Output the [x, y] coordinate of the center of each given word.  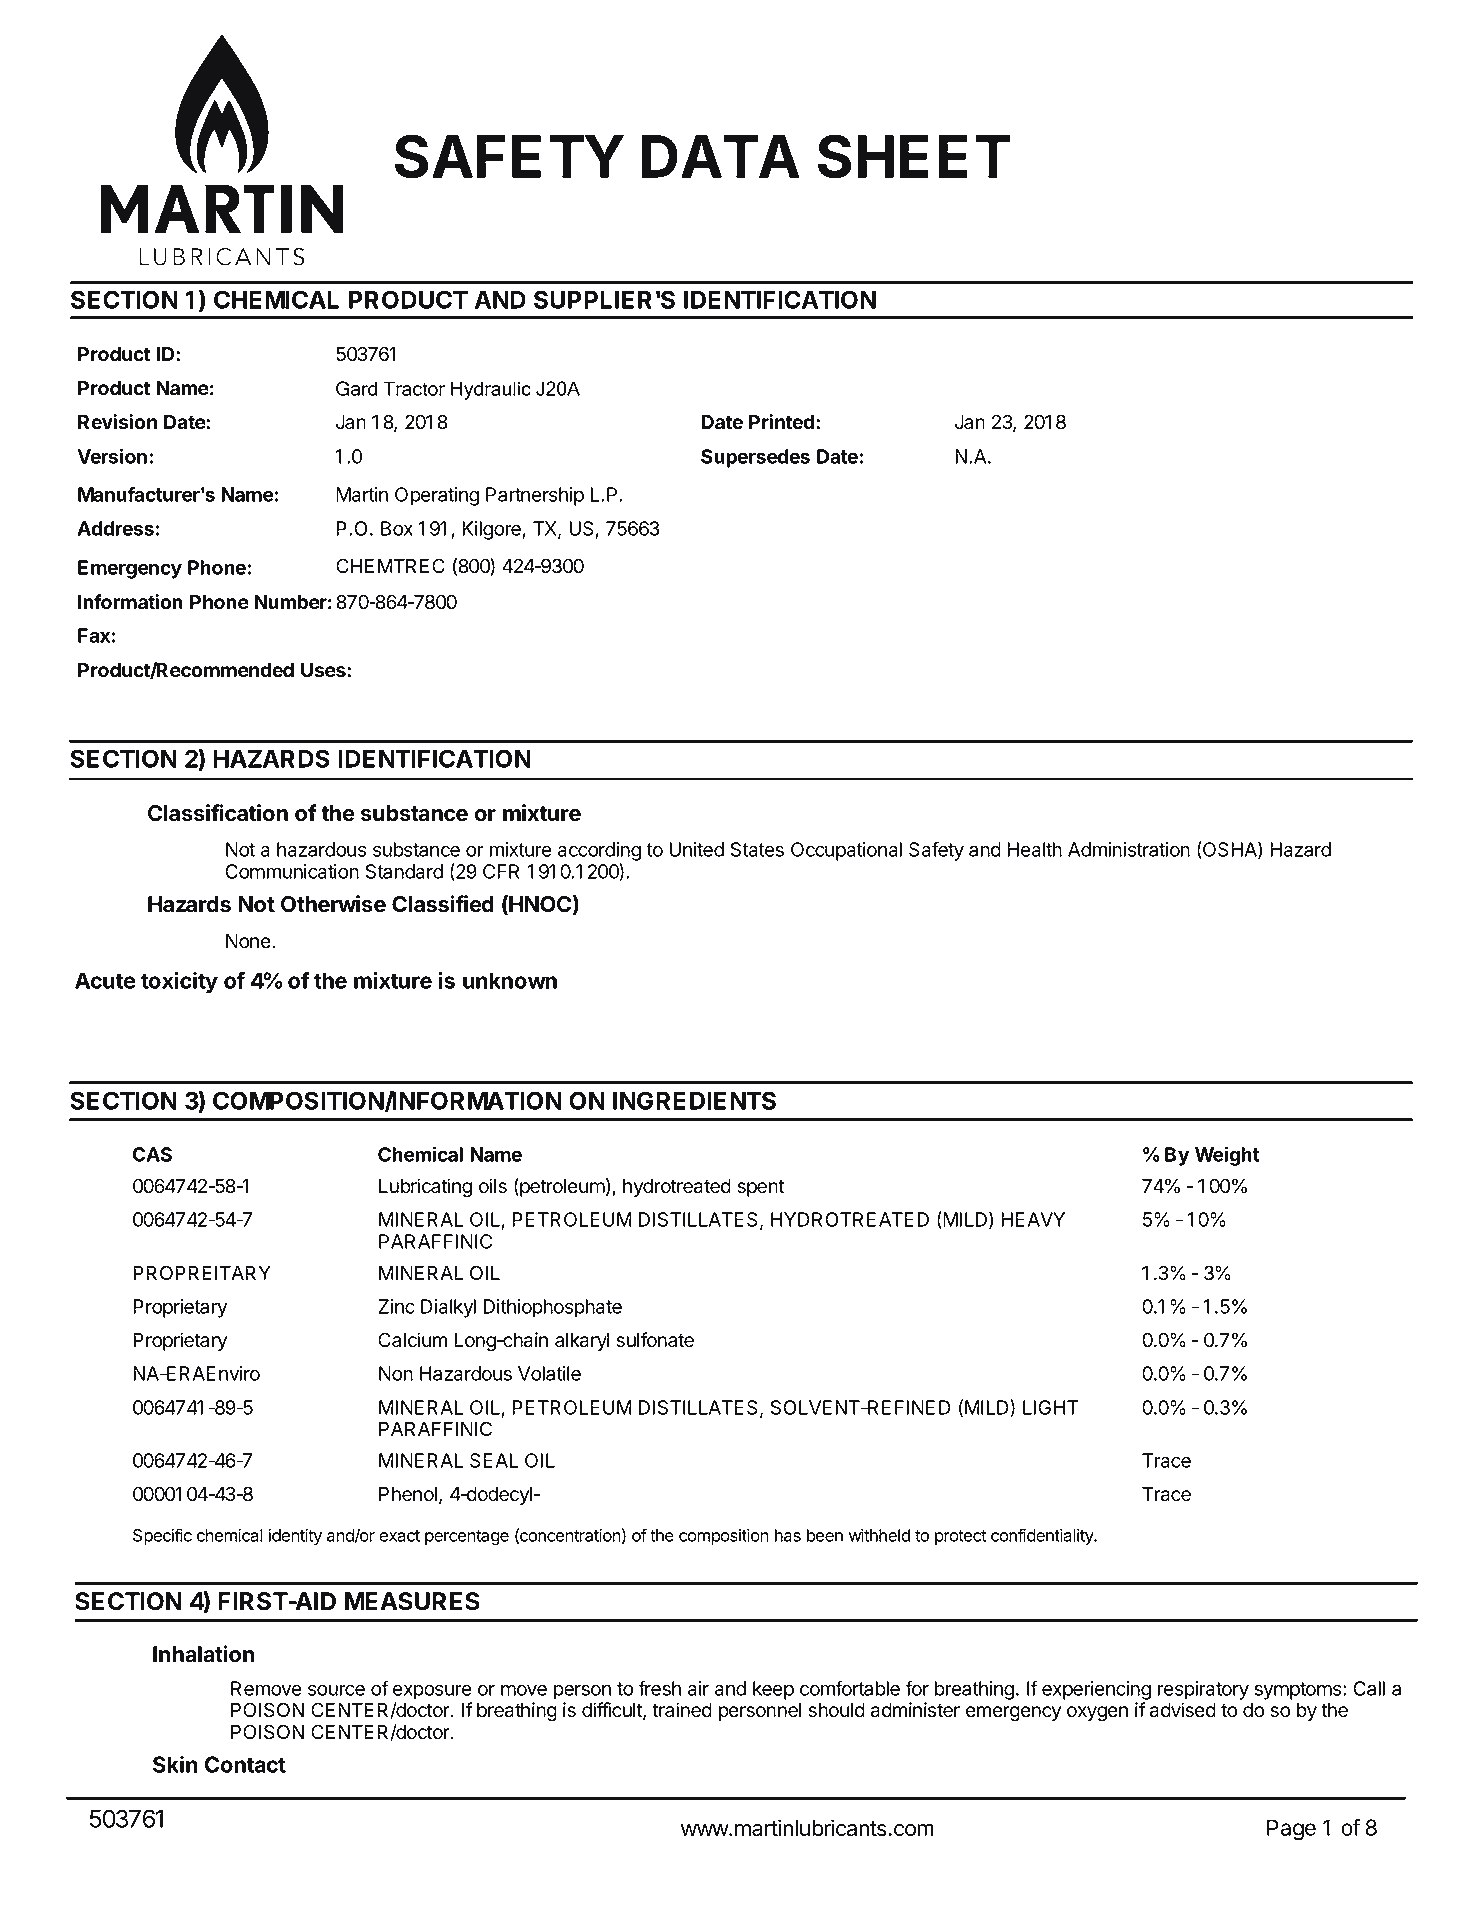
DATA [720, 156]
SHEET [914, 156]
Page [1291, 1830]
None [249, 941]
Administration [1129, 849]
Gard [356, 388]
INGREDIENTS [694, 1100]
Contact [245, 1764]
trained [682, 1710]
